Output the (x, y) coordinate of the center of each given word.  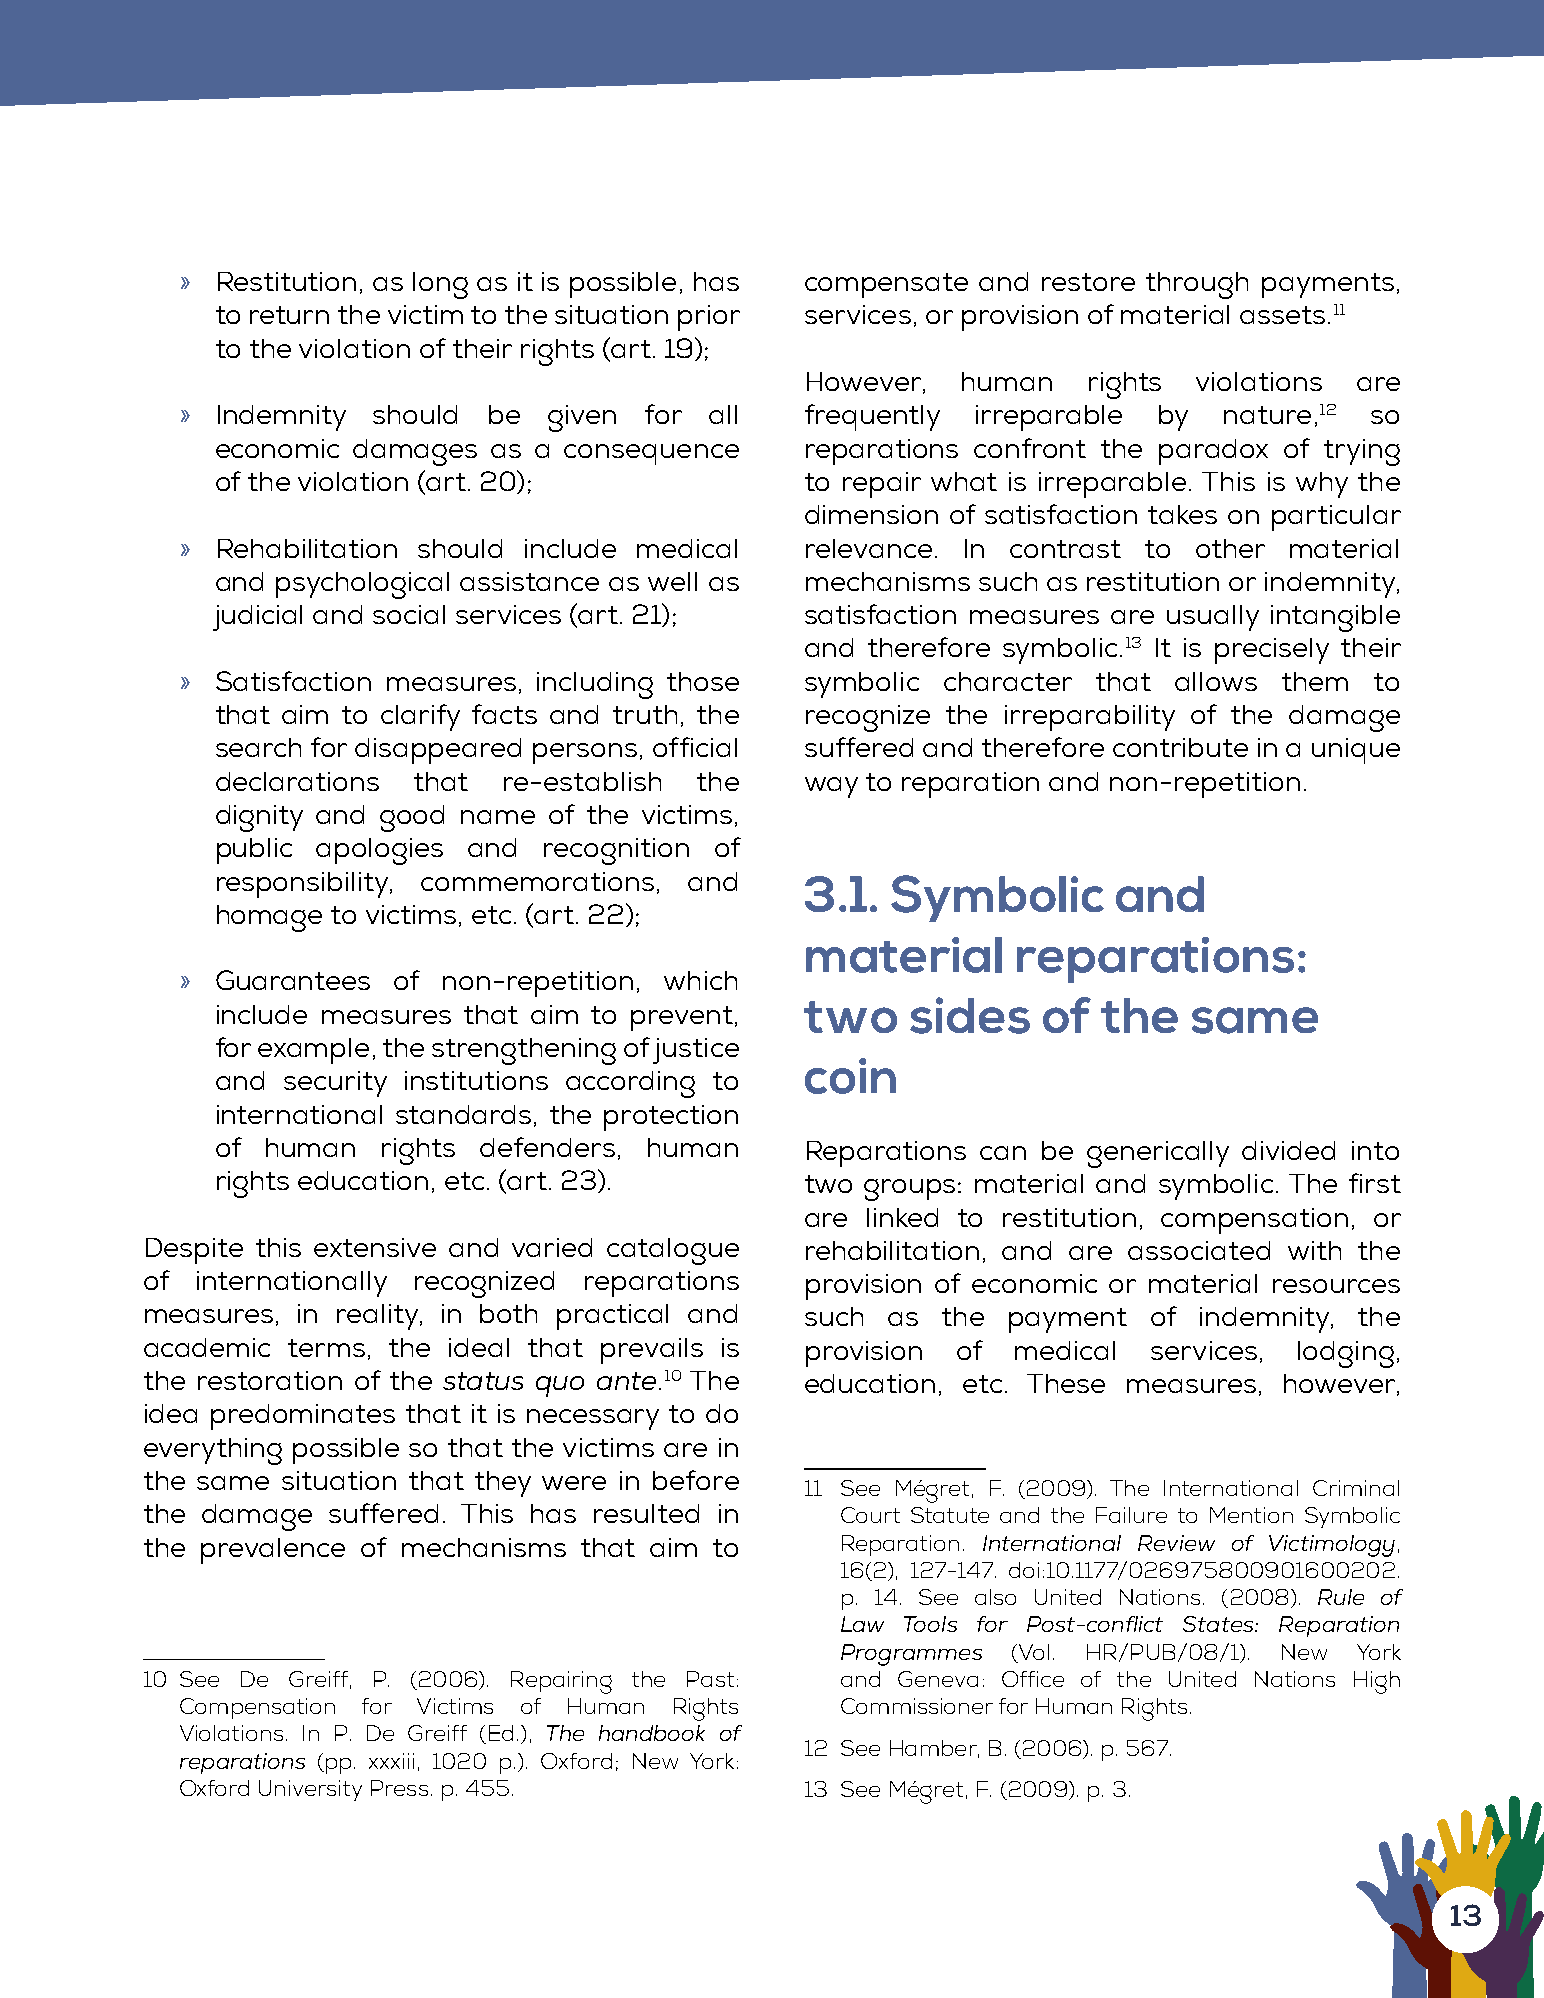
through (1197, 285)
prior (709, 318)
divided (1288, 1150)
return (289, 315)
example (313, 1051)
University (310, 1790)
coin (850, 1076)
